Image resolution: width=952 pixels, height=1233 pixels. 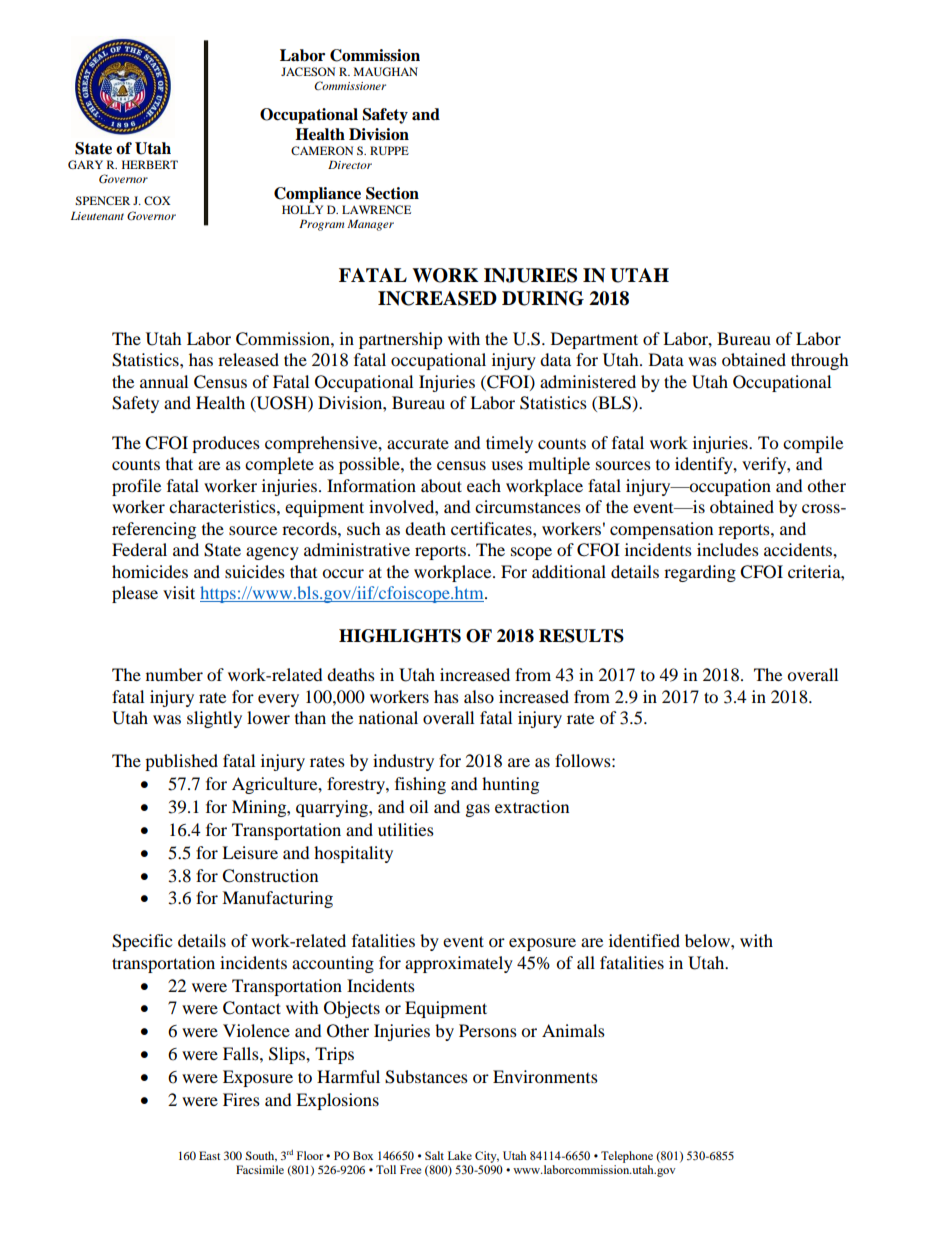 I want to click on Section, so click(x=392, y=193).
